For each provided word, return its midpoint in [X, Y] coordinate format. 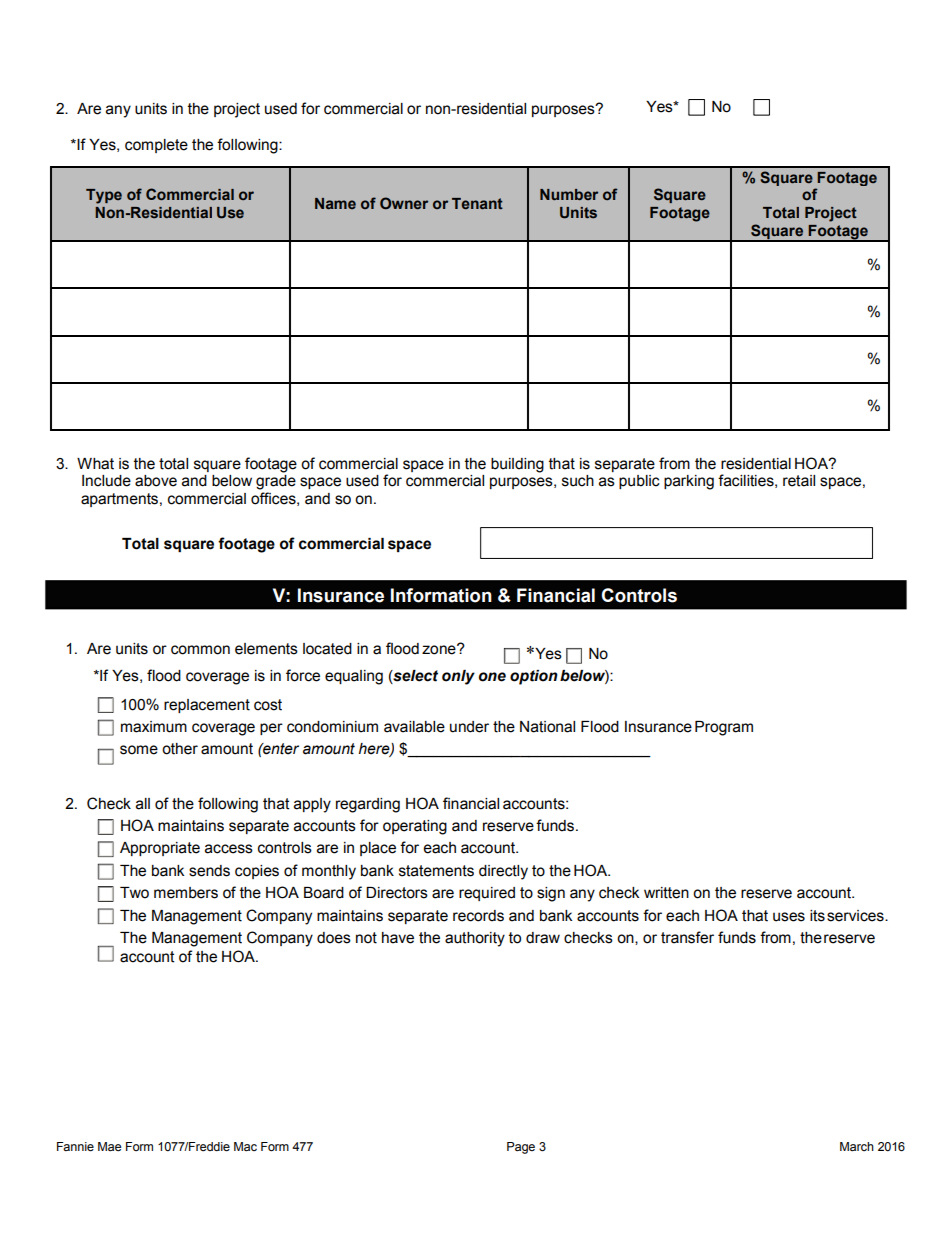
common [200, 650]
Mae [109, 1147]
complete [156, 146]
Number [569, 194]
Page [521, 1148]
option [534, 677]
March [857, 1146]
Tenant [477, 203]
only [458, 677]
